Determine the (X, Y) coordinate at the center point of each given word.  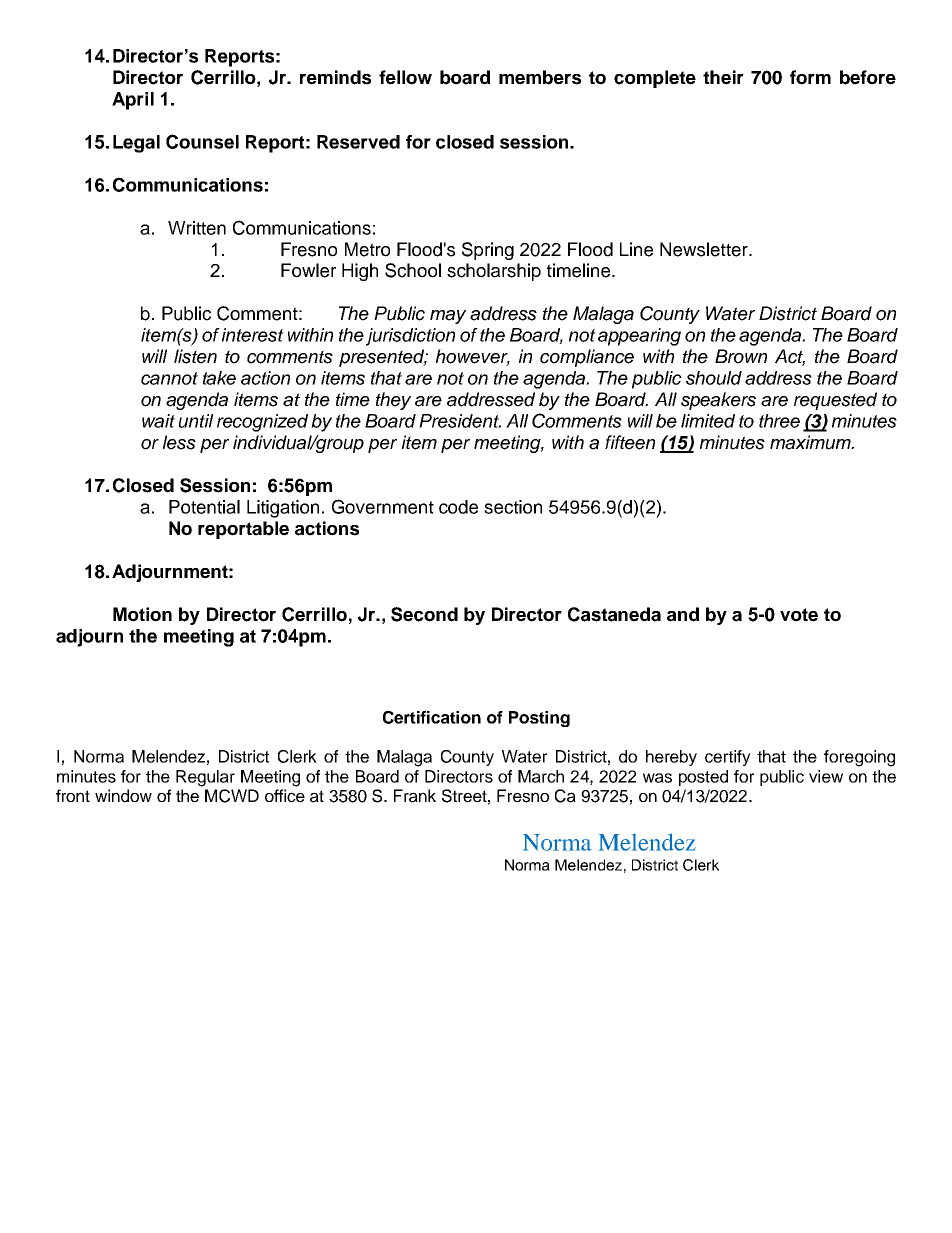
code (458, 507)
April (133, 101)
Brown (741, 356)
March (541, 776)
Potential (204, 507)
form (810, 77)
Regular (205, 778)
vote (799, 615)
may (448, 317)
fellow (405, 77)
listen (195, 356)
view (826, 776)
